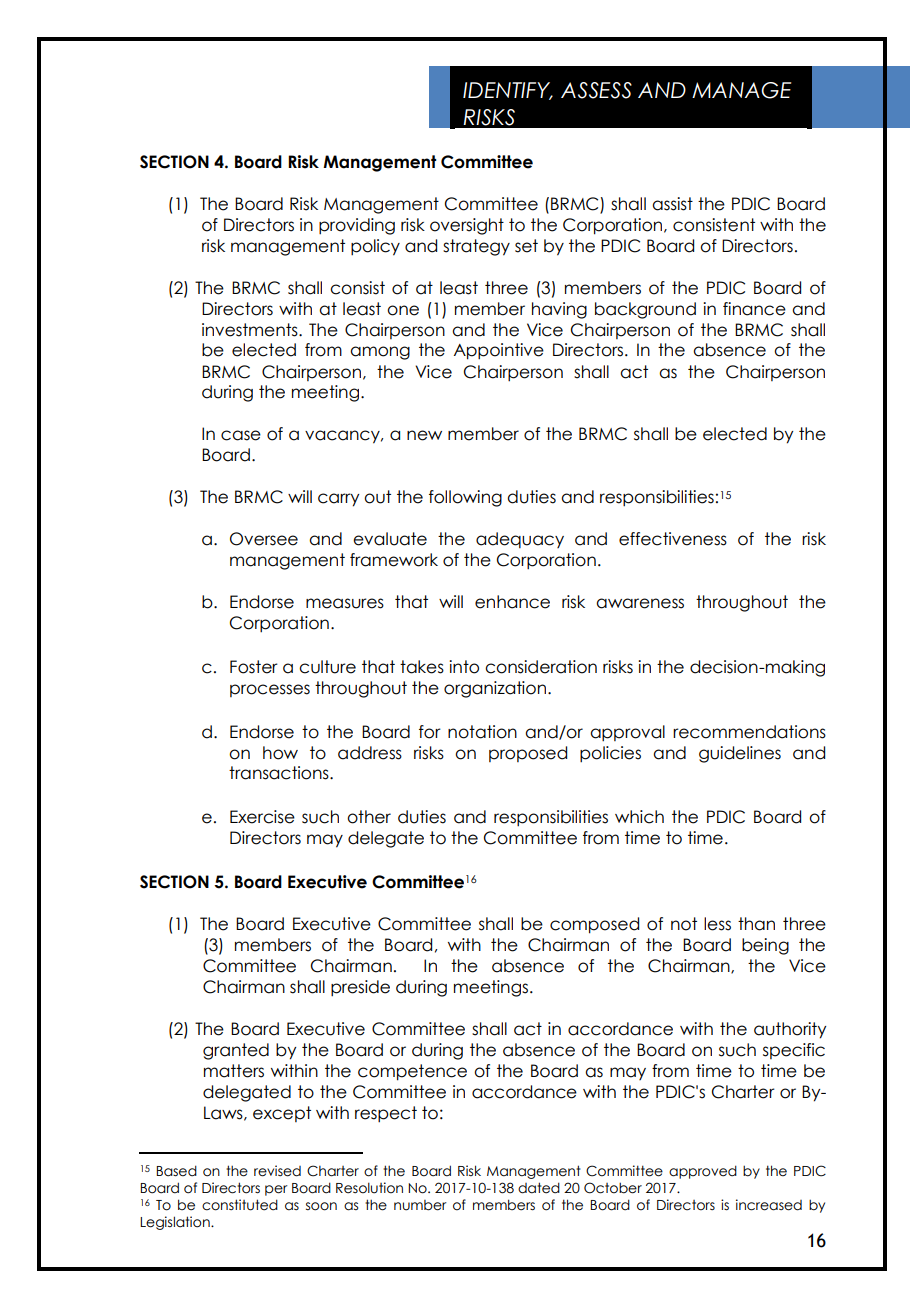  I want to click on assist, so click(672, 204).
